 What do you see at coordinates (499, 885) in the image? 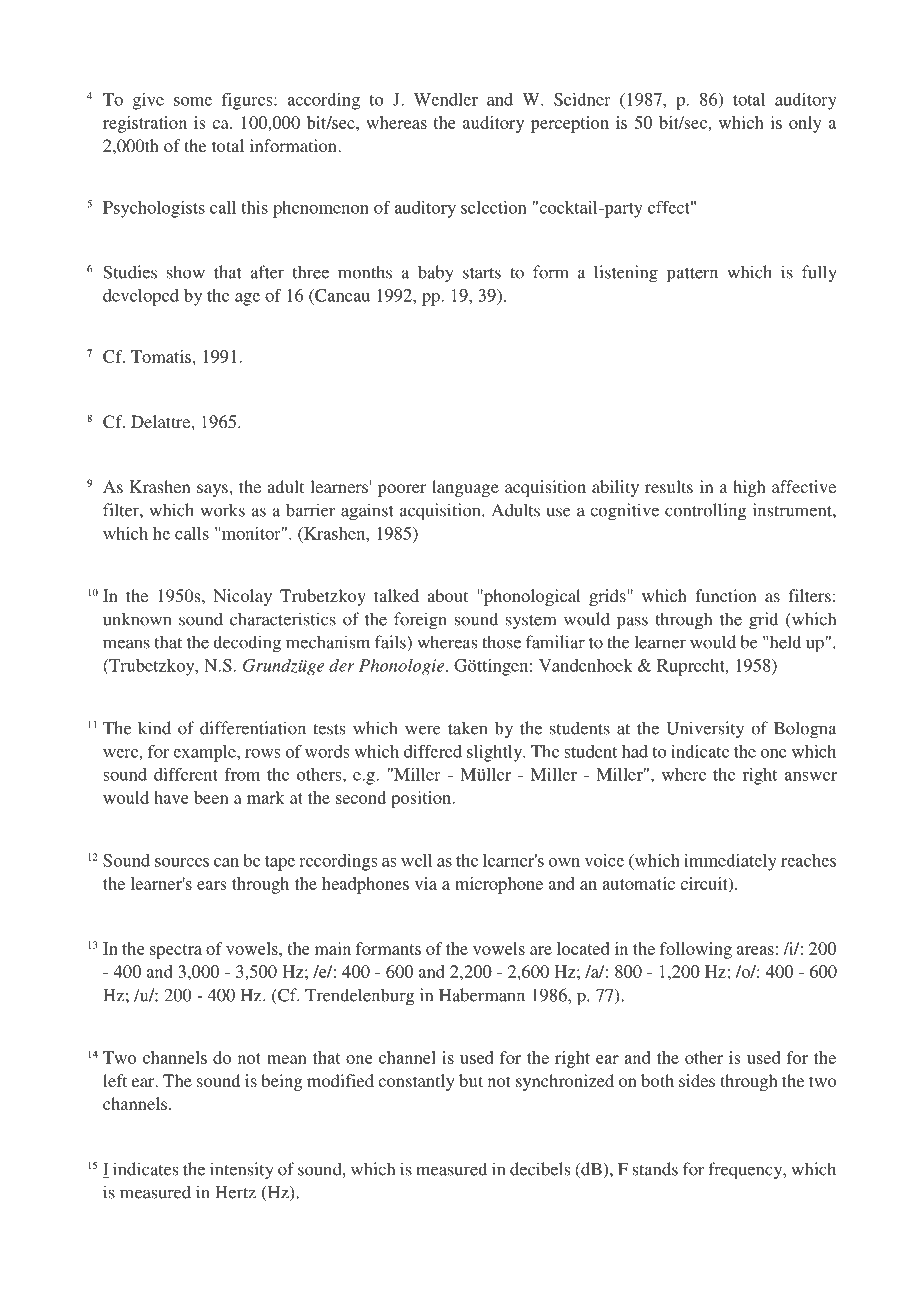
I see `microphone` at bounding box center [499, 885].
